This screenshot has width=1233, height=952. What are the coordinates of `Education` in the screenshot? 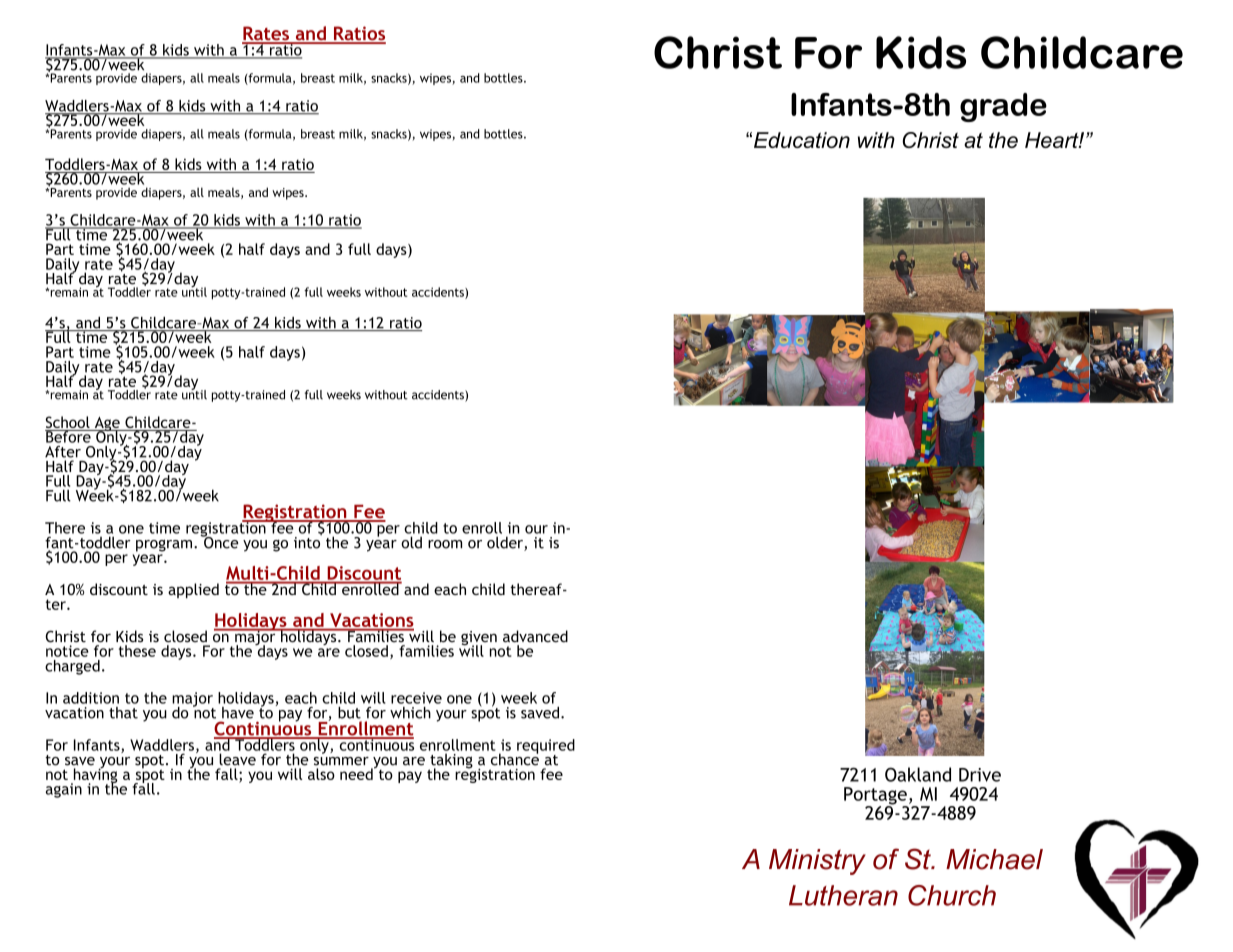 It's located at (802, 140).
